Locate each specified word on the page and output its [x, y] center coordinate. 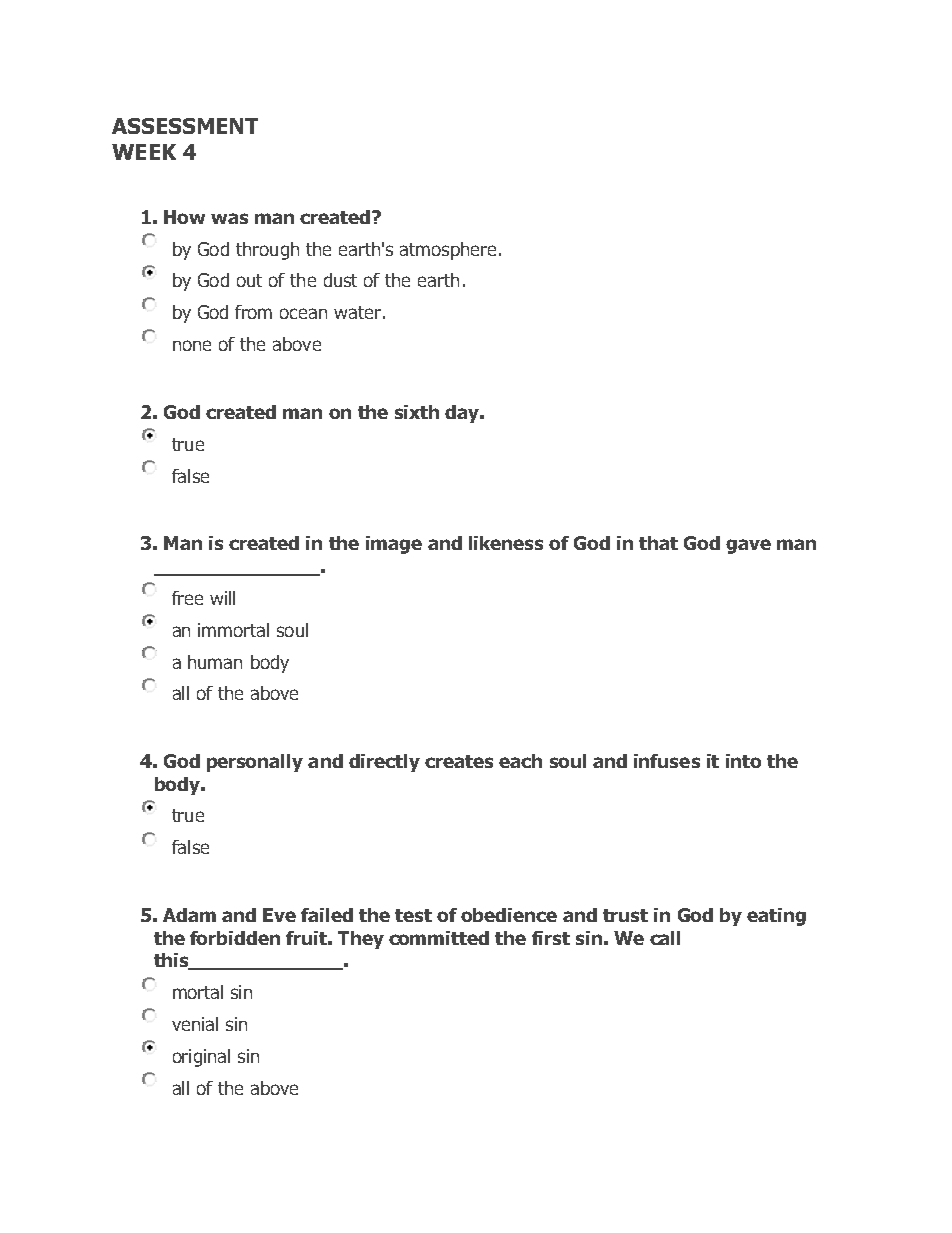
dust [340, 280]
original [201, 1058]
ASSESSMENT [185, 126]
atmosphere [448, 251]
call [665, 938]
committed [439, 938]
